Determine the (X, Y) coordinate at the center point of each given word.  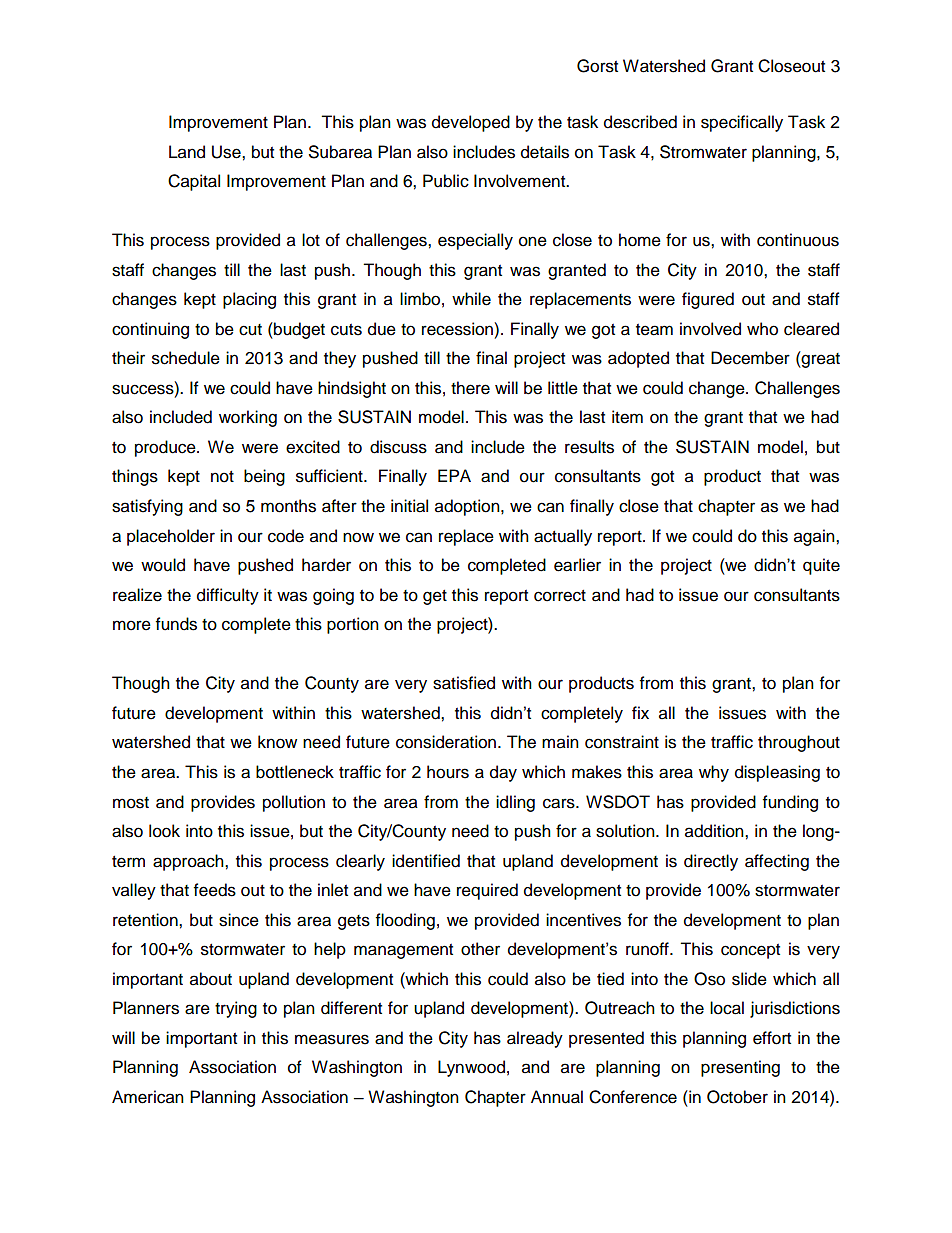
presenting (740, 1068)
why (714, 773)
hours (448, 772)
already (535, 1039)
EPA (454, 475)
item (627, 417)
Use (227, 152)
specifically (742, 123)
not (222, 477)
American (148, 1097)
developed (471, 123)
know (277, 742)
